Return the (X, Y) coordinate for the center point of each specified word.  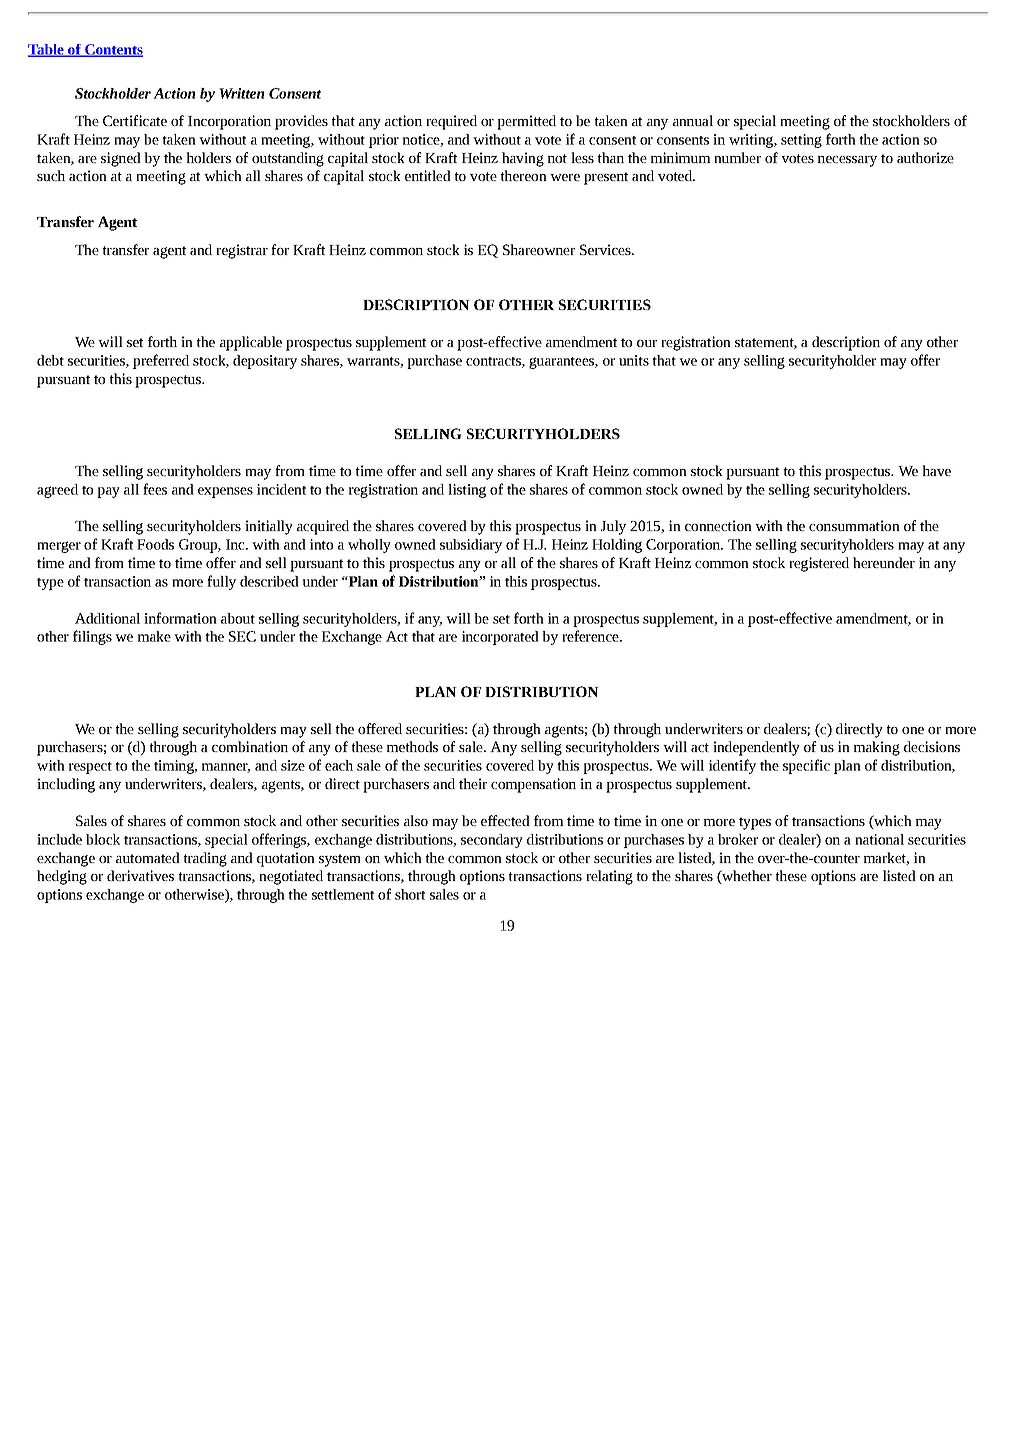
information (180, 618)
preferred (161, 361)
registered (819, 564)
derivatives (140, 875)
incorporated (500, 638)
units (634, 360)
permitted (526, 122)
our (647, 343)
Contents (113, 50)
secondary (492, 841)
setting (801, 141)
